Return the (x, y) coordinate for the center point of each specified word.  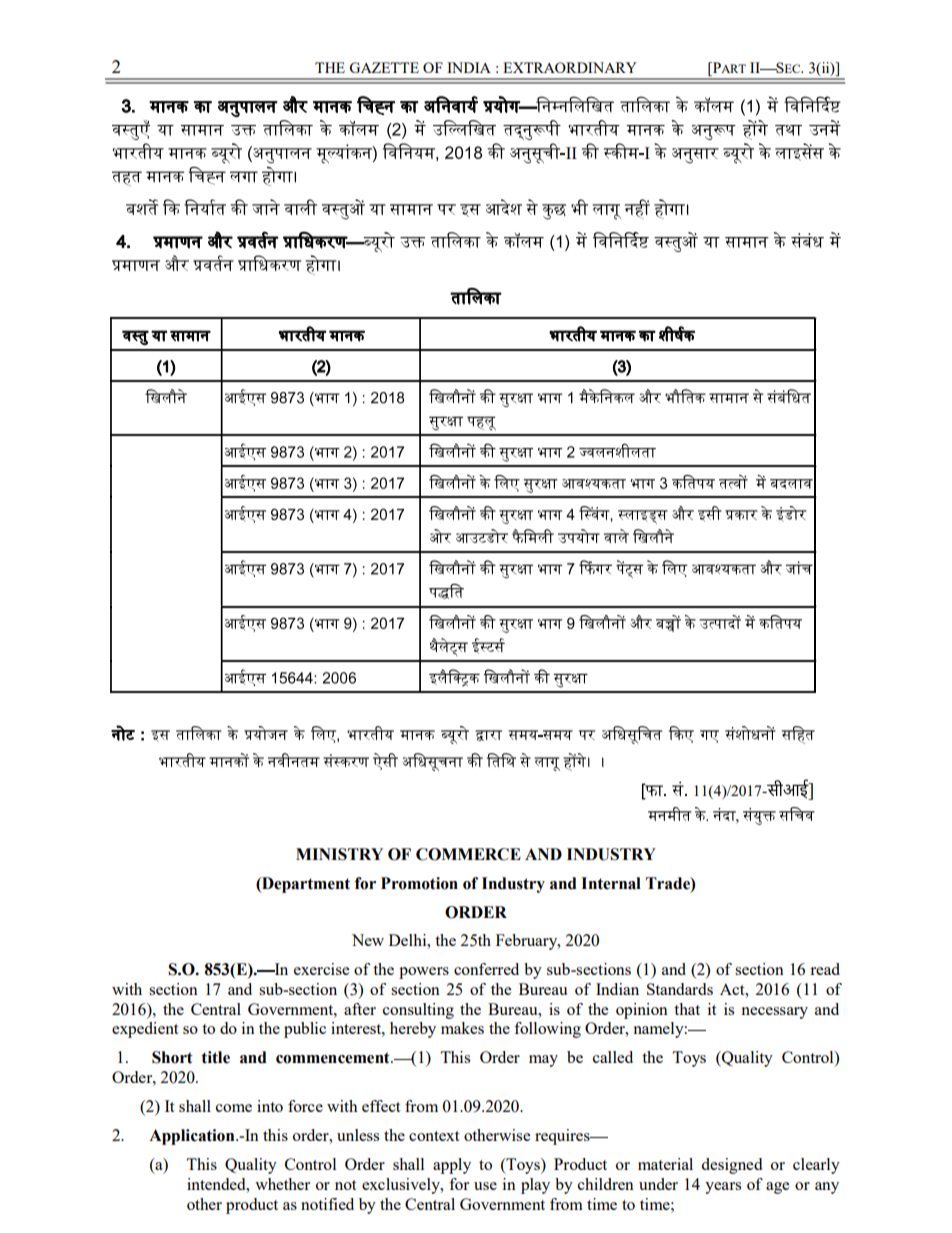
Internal (611, 883)
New (368, 940)
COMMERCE (468, 854)
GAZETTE (384, 67)
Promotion (419, 883)
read (825, 969)
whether (282, 1184)
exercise (321, 969)
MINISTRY (339, 854)
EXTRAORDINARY (570, 67)
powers (424, 973)
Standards (680, 989)
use (485, 1186)
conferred (486, 969)
